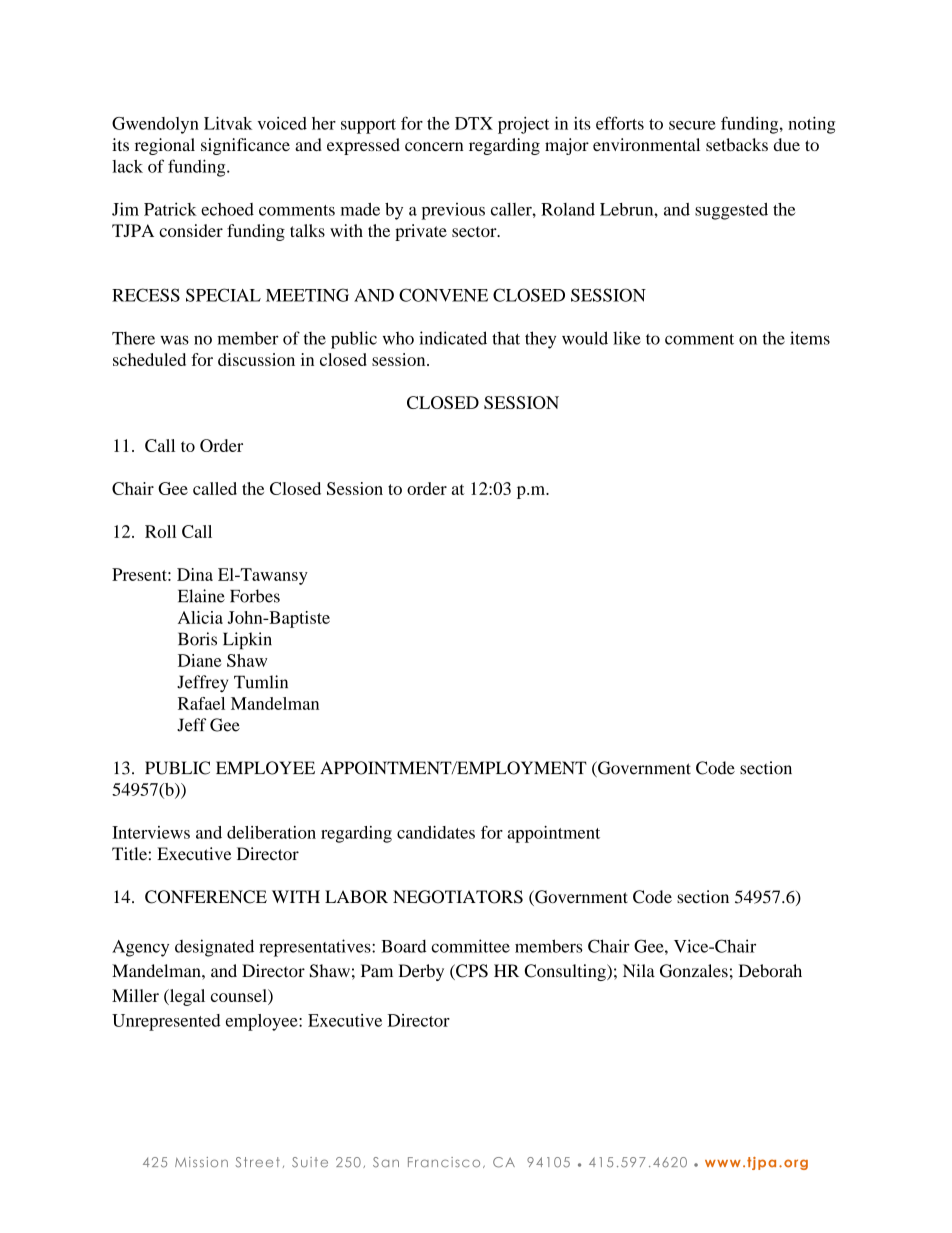 The width and height of the image is (952, 1233). Describe the element at coordinates (434, 146) in the image. I see `concern` at that location.
